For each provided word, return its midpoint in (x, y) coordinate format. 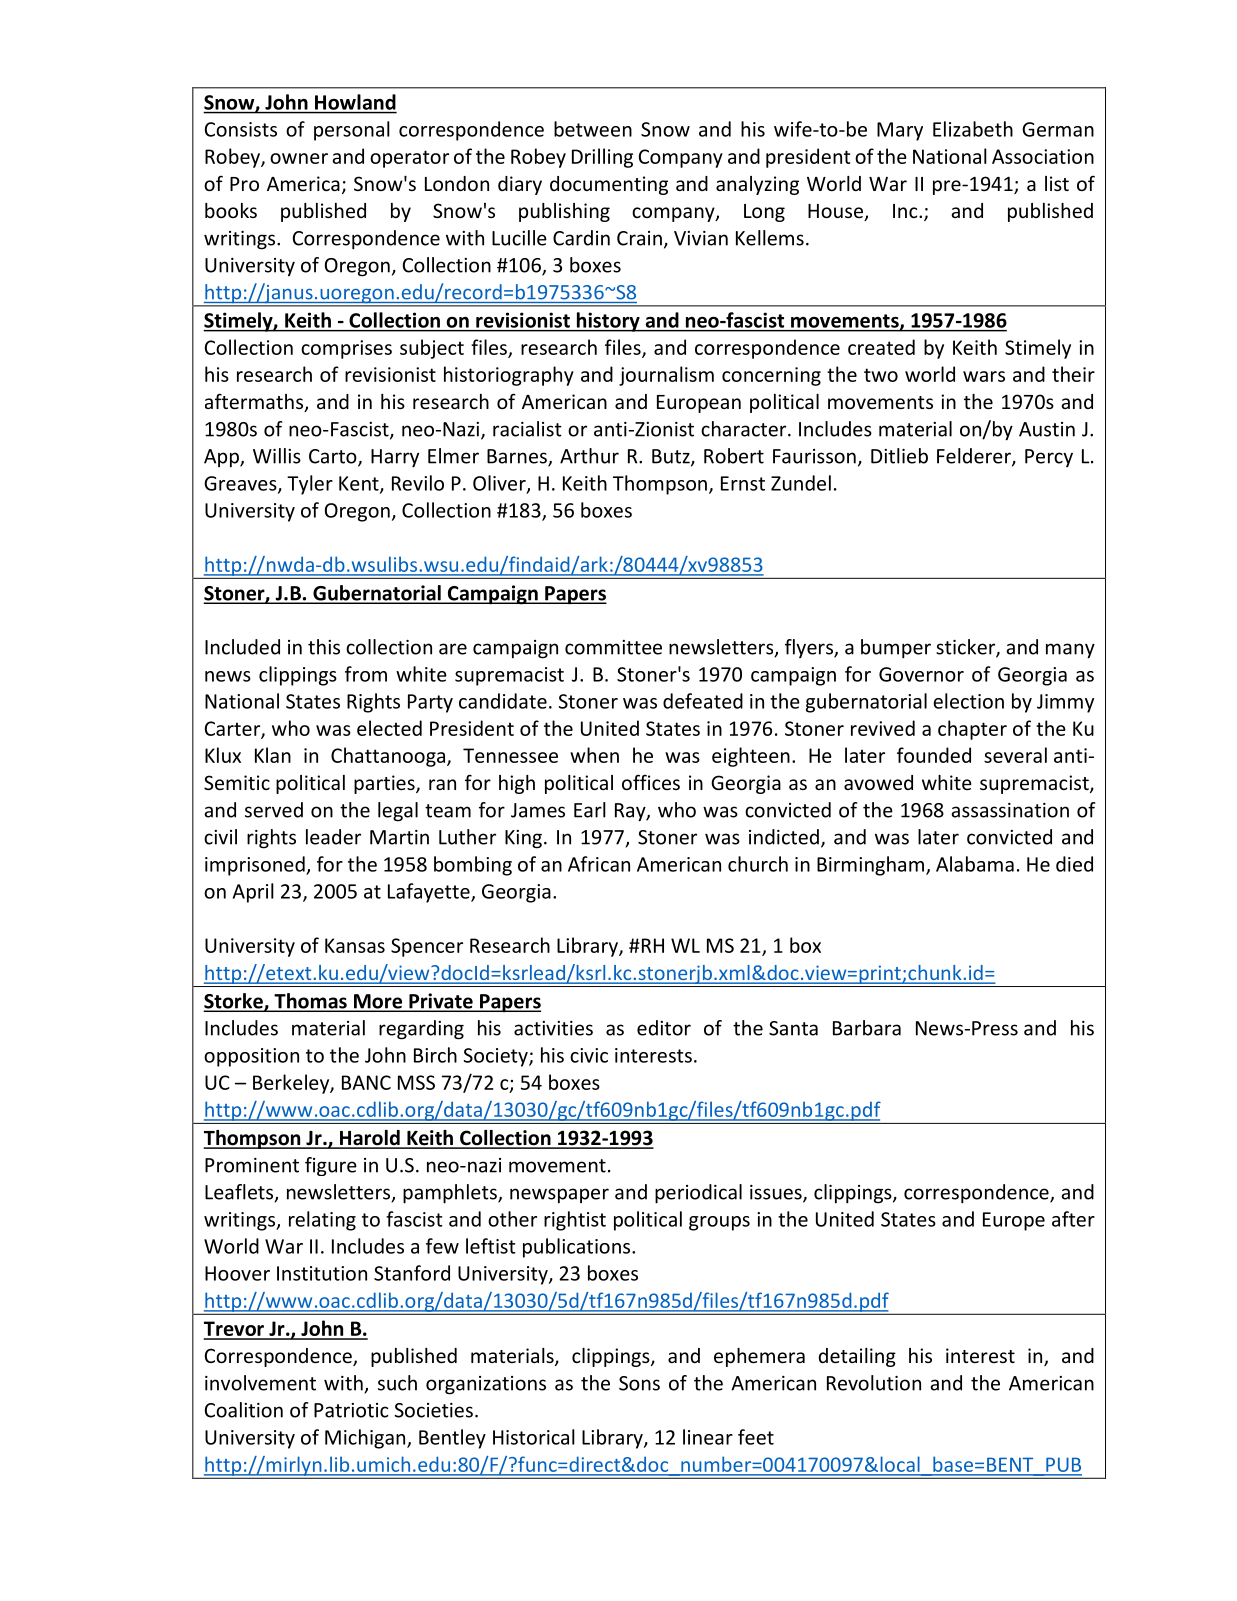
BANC (366, 1082)
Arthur (589, 456)
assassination (1010, 810)
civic (589, 1055)
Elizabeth (973, 129)
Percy (1049, 458)
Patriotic (351, 1410)
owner (299, 158)
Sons (639, 1383)
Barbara (867, 1028)
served (274, 810)
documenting (609, 185)
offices (651, 782)
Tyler (310, 485)
